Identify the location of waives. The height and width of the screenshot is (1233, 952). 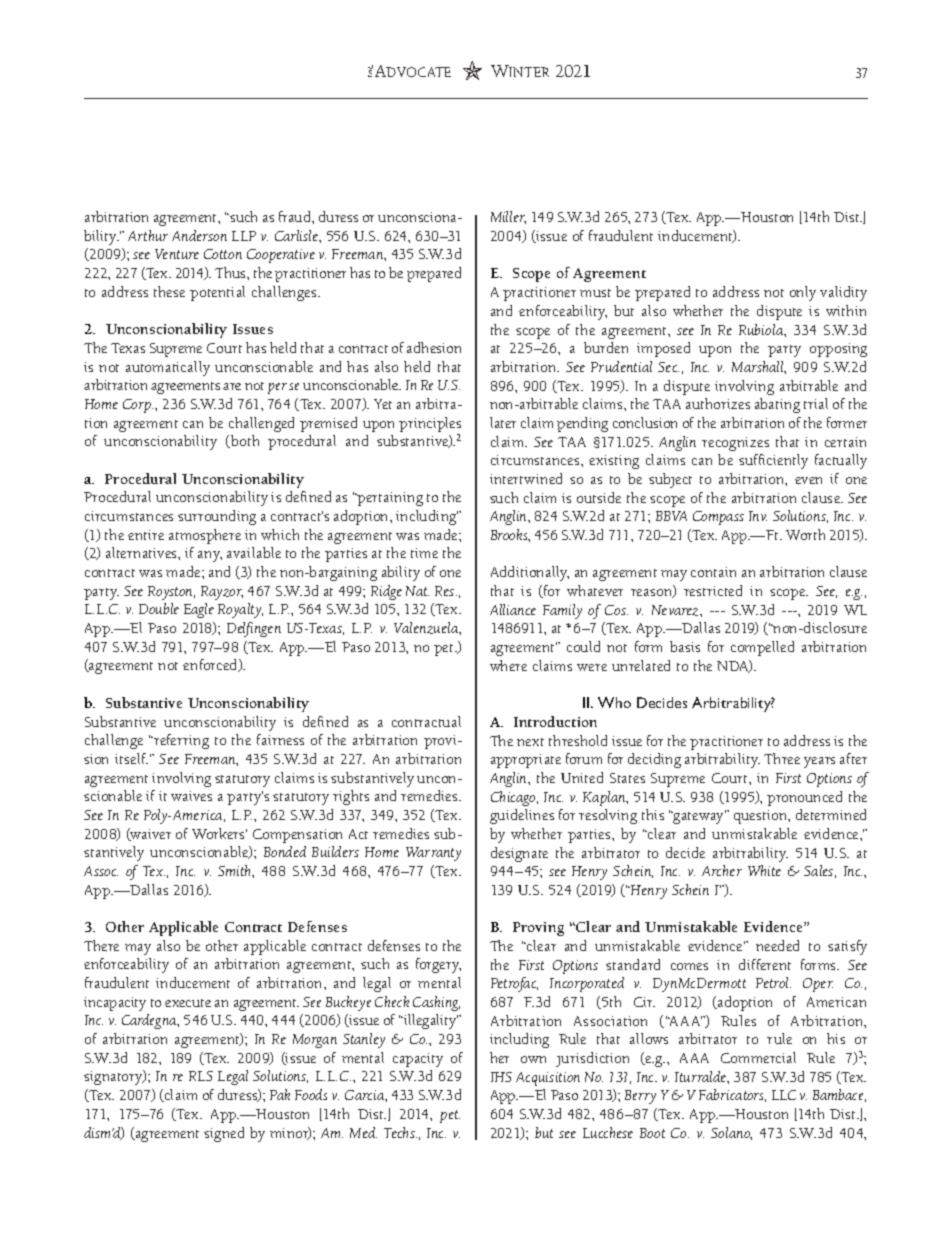
(191, 796).
